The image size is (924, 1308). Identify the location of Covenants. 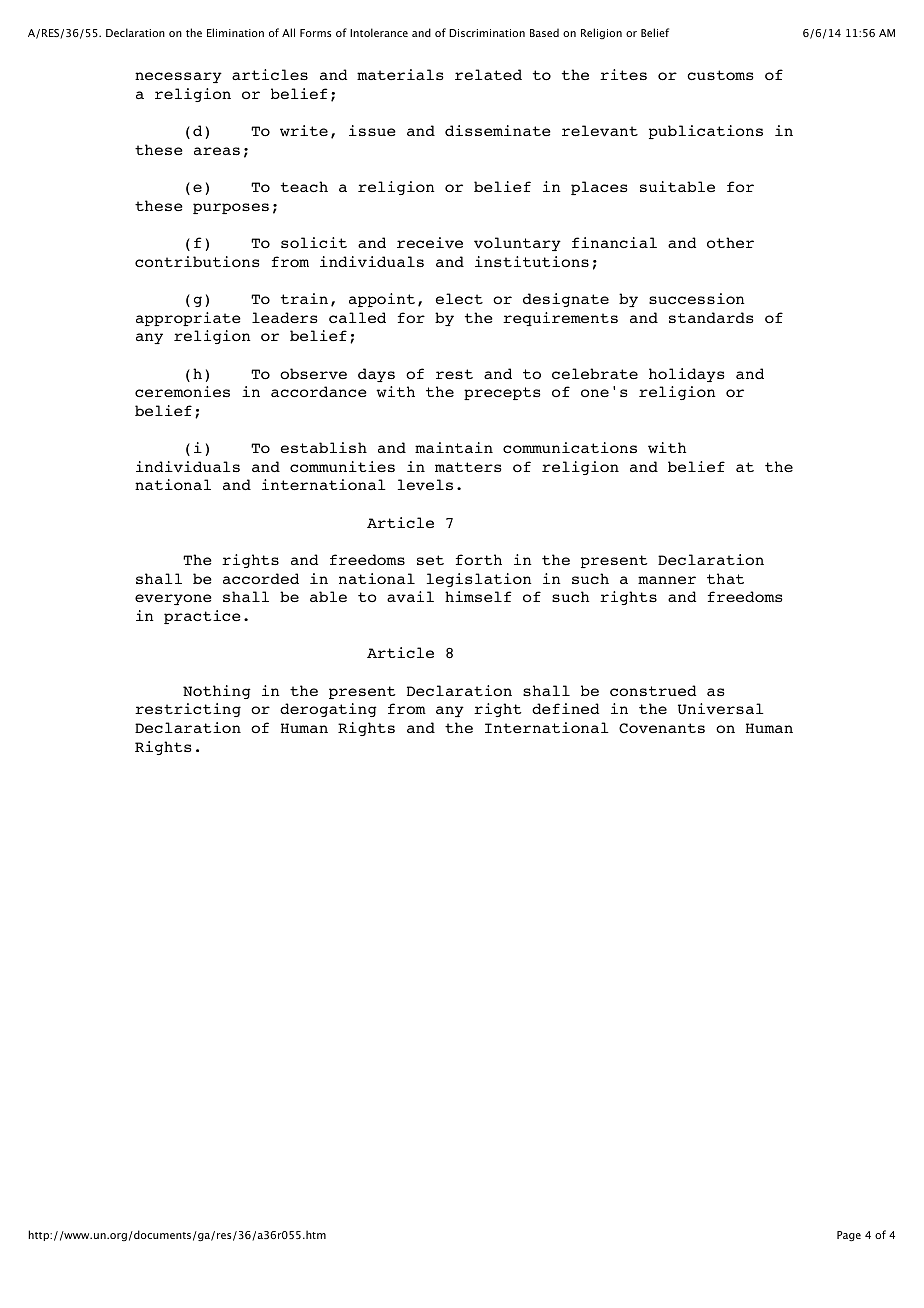
(662, 728).
